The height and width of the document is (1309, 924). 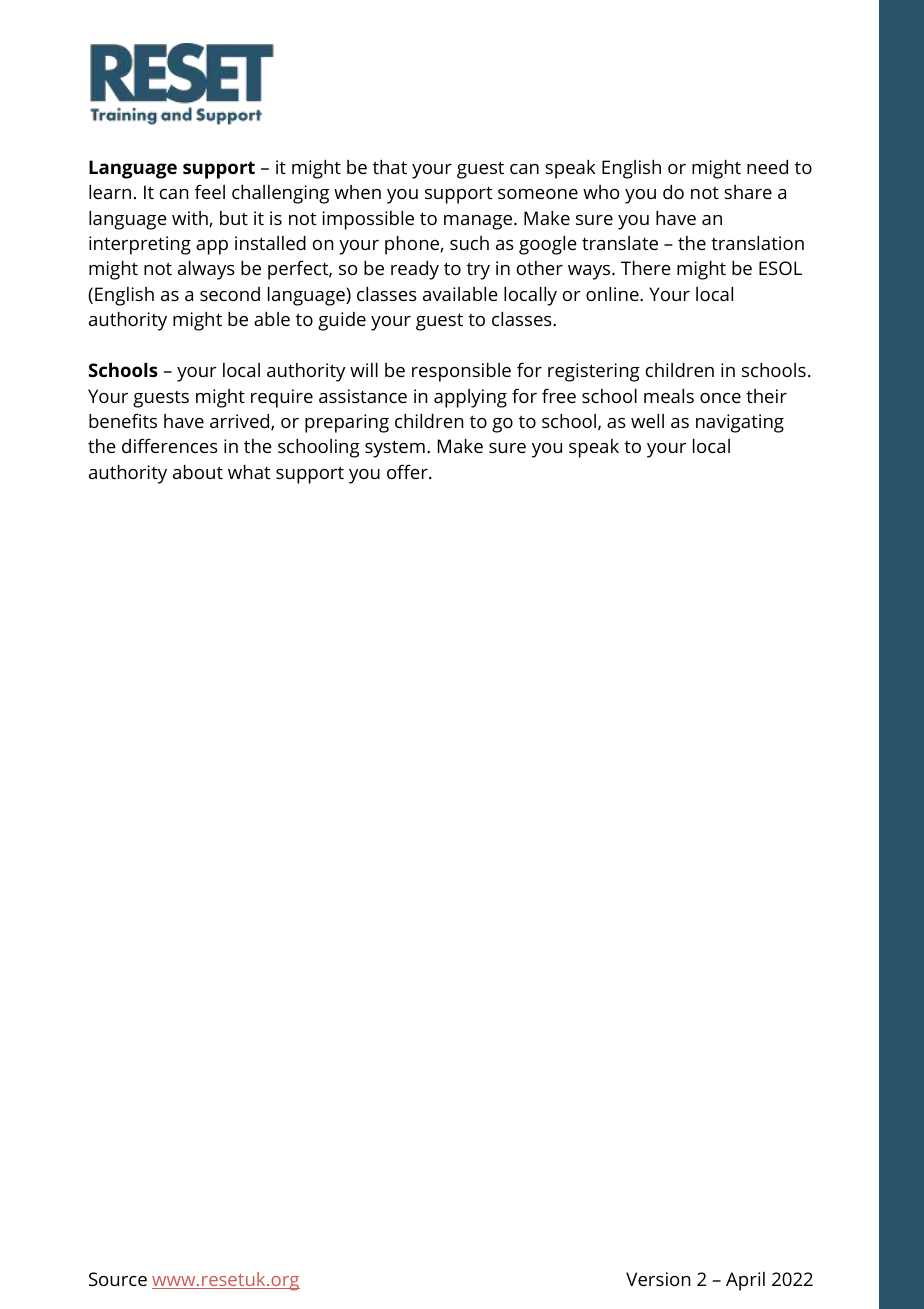 I want to click on offer, so click(x=408, y=471).
